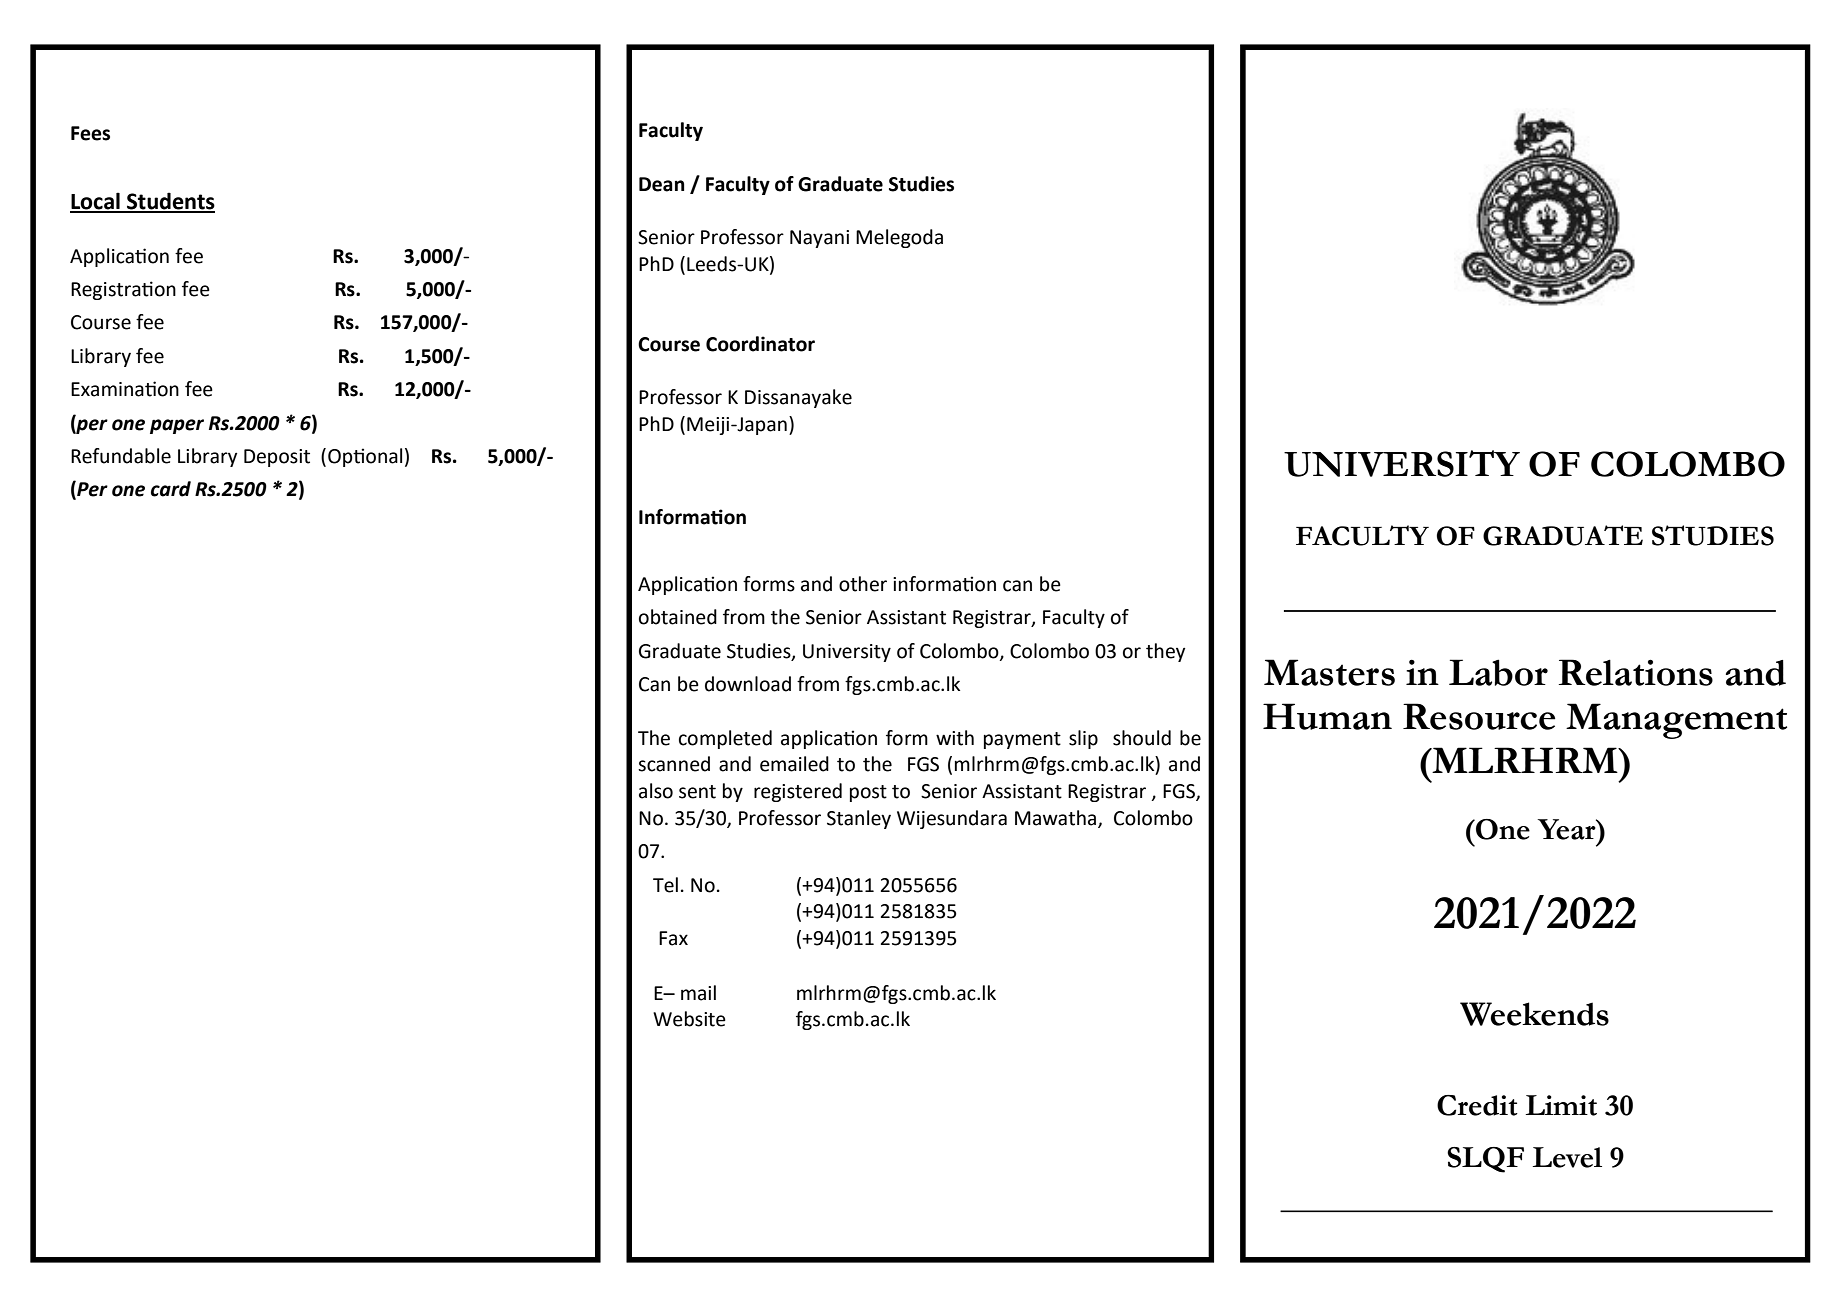 This screenshot has height=1302, width=1841. What do you see at coordinates (170, 202) in the screenshot?
I see `Students` at bounding box center [170, 202].
